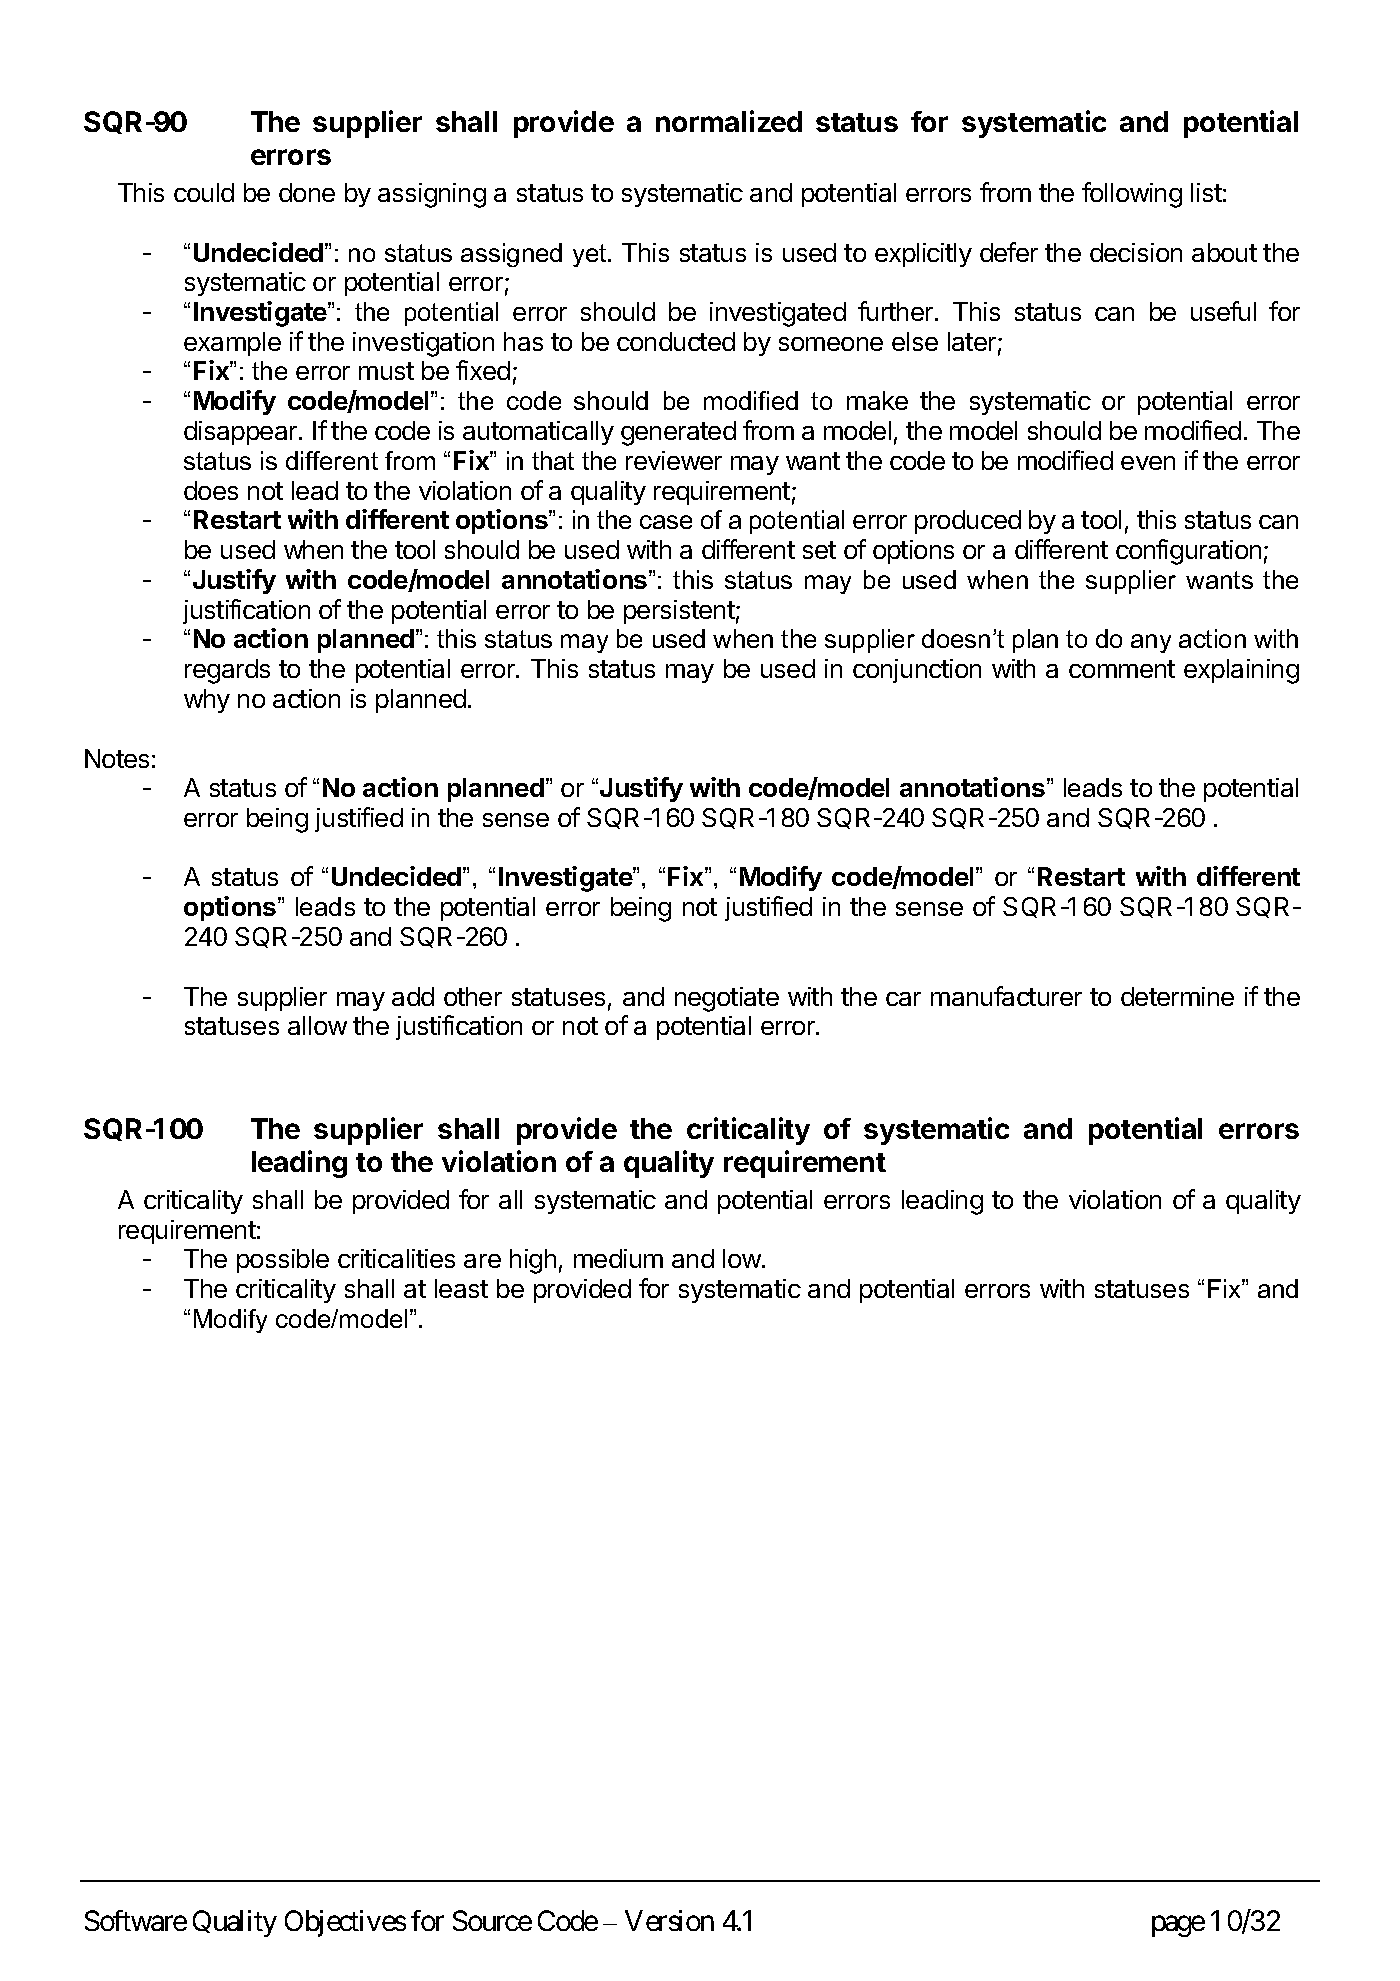  I want to click on Version, so click(669, 1920).
